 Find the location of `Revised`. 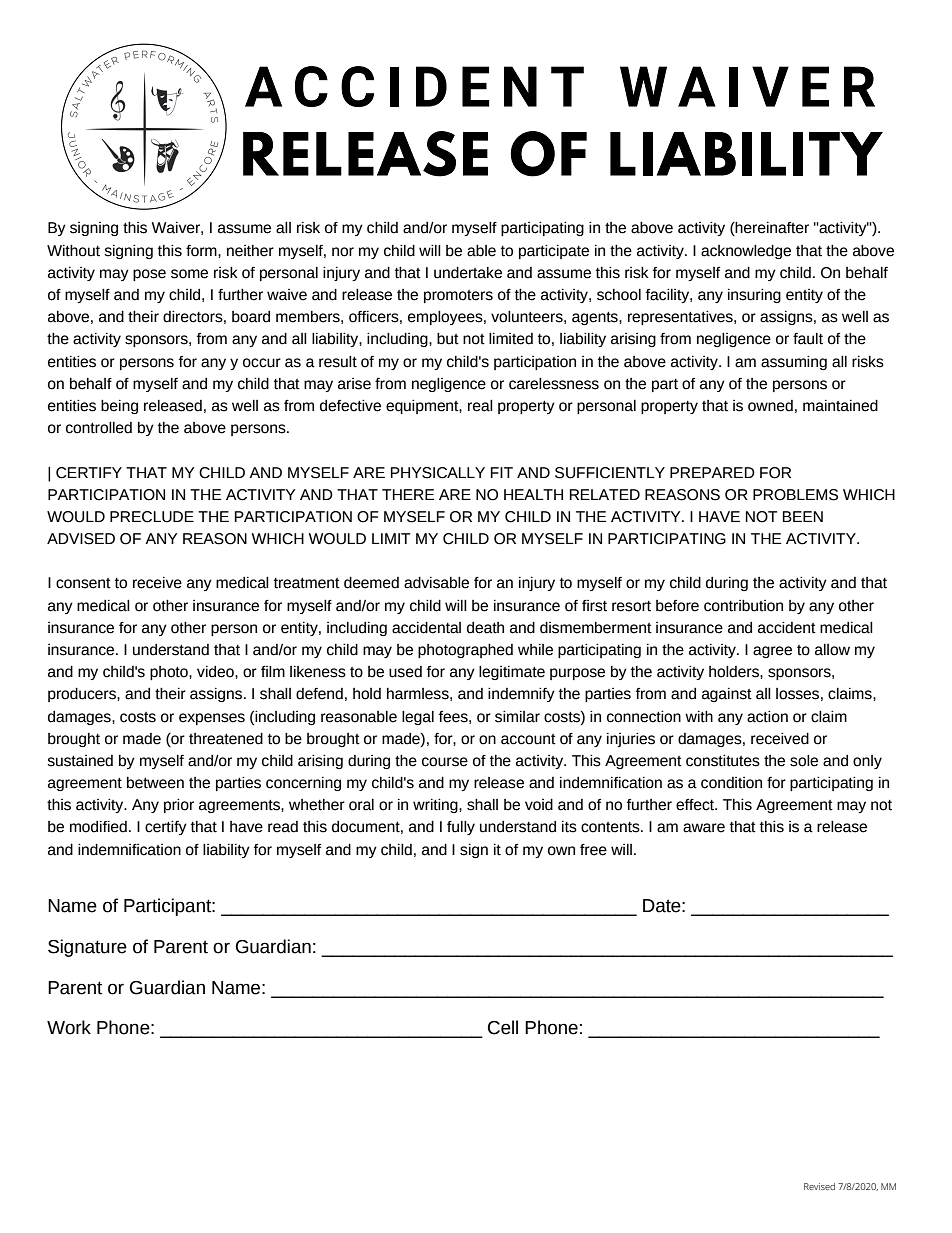

Revised is located at coordinates (819, 1186).
